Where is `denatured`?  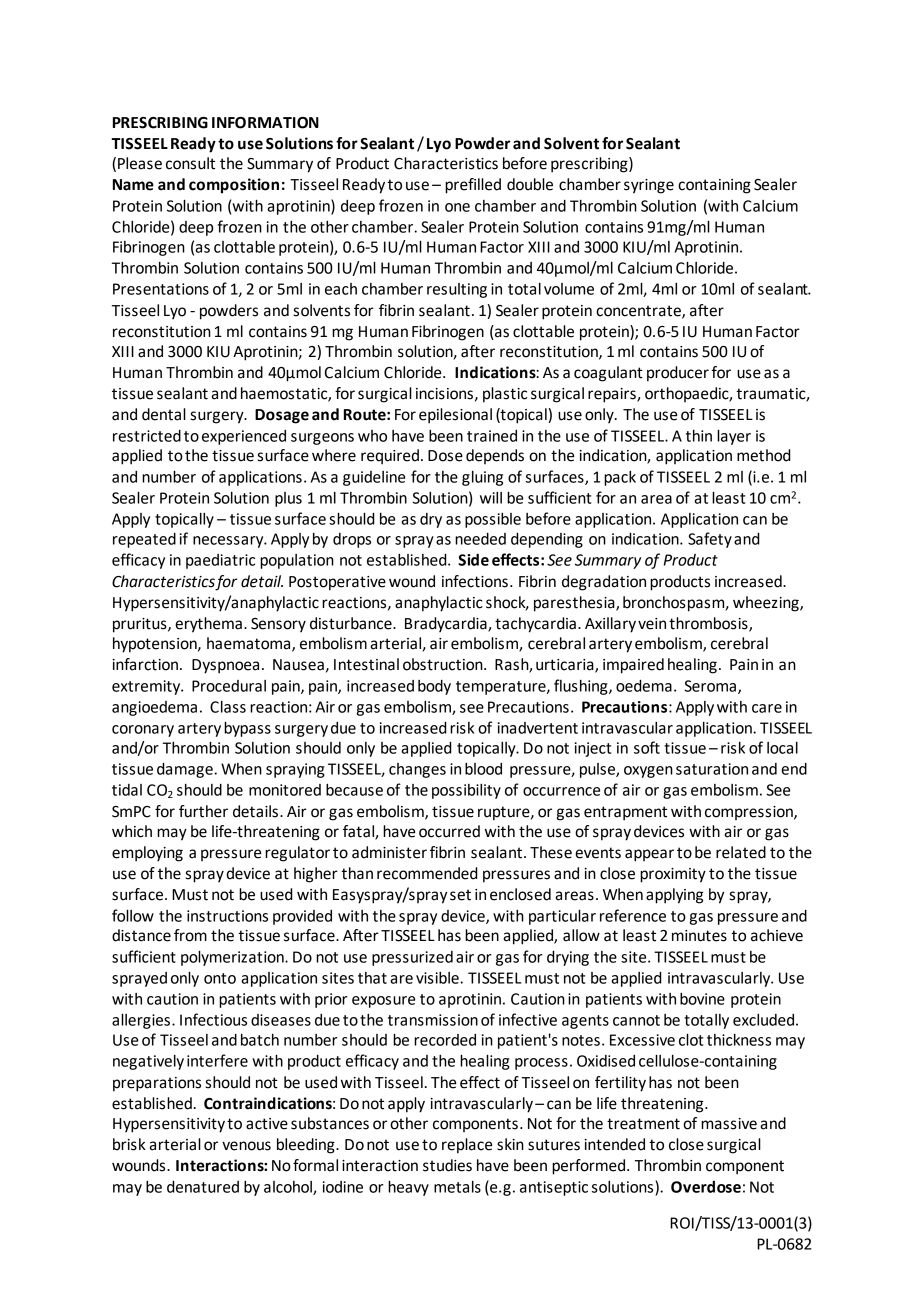
denatured is located at coordinates (203, 1187).
